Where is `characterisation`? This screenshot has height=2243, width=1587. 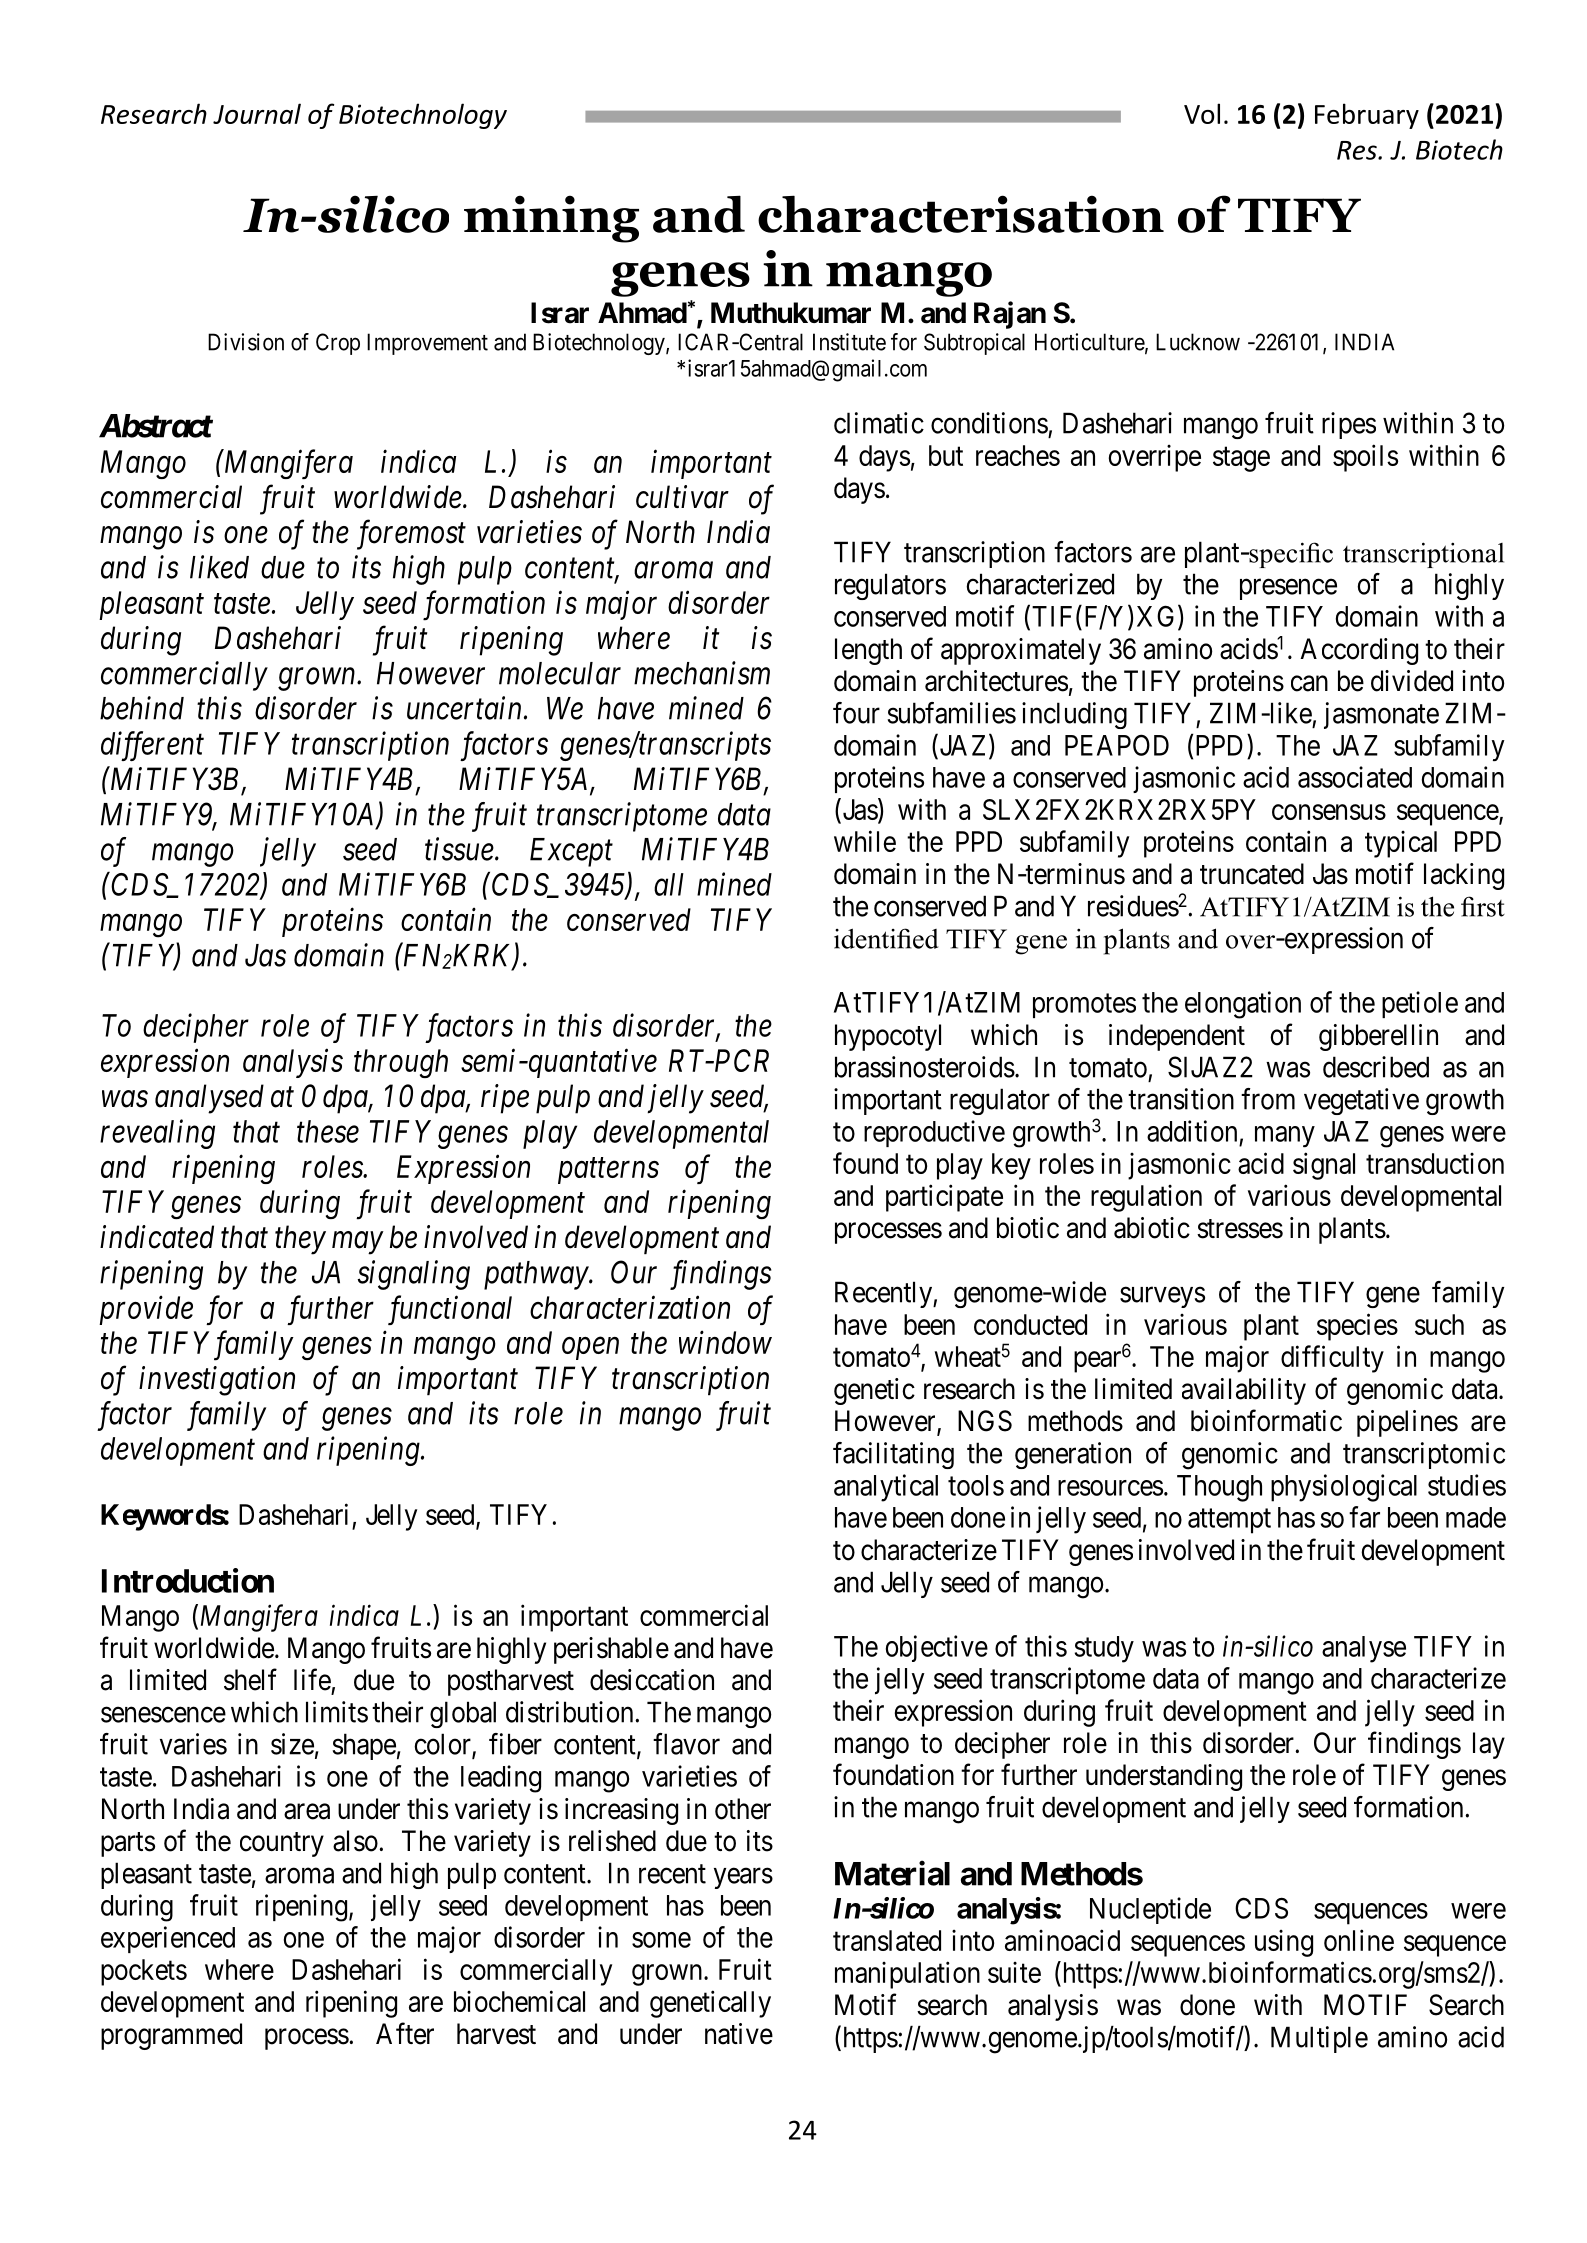 characterisation is located at coordinates (961, 214).
